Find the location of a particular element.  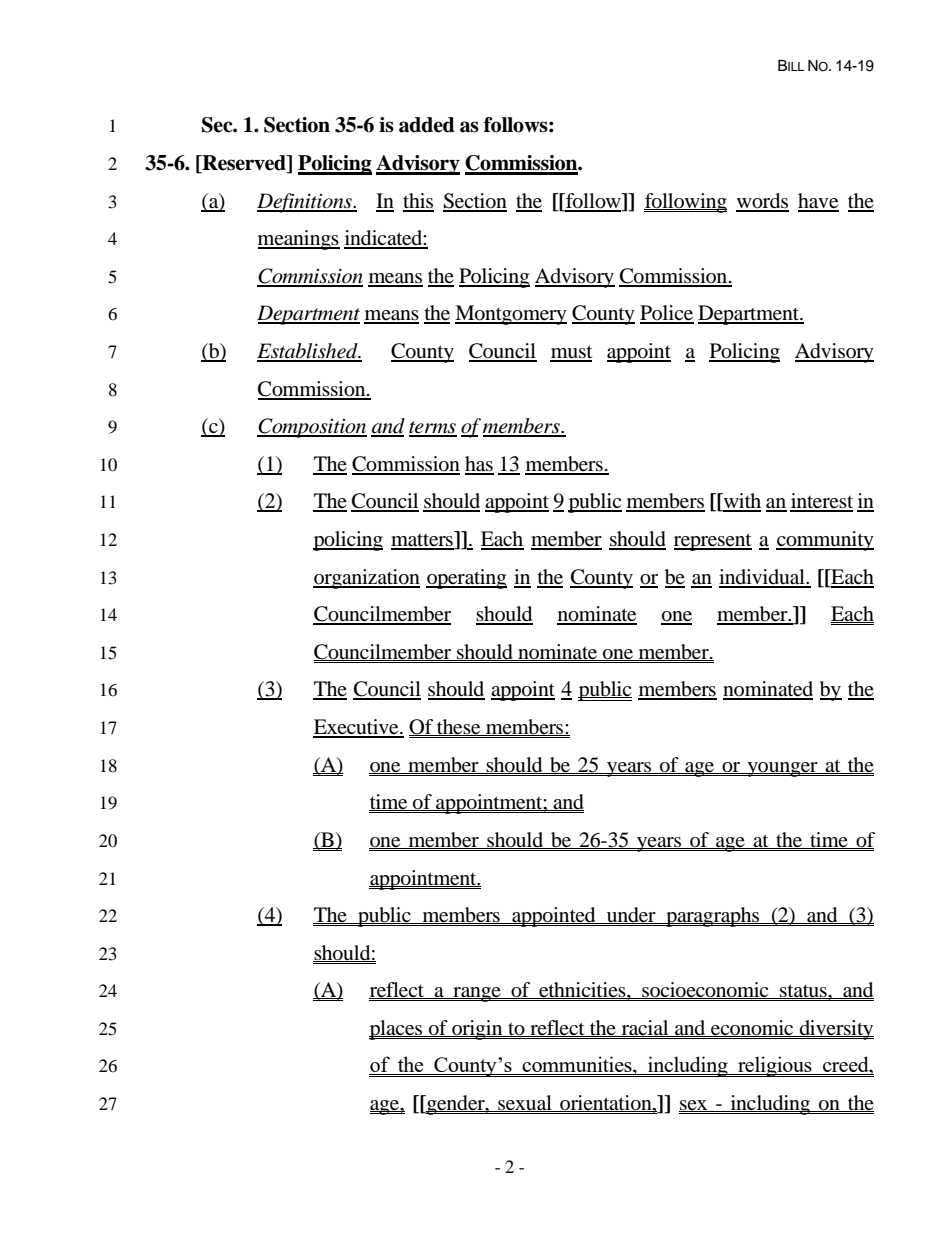

younger is located at coordinates (782, 769).
